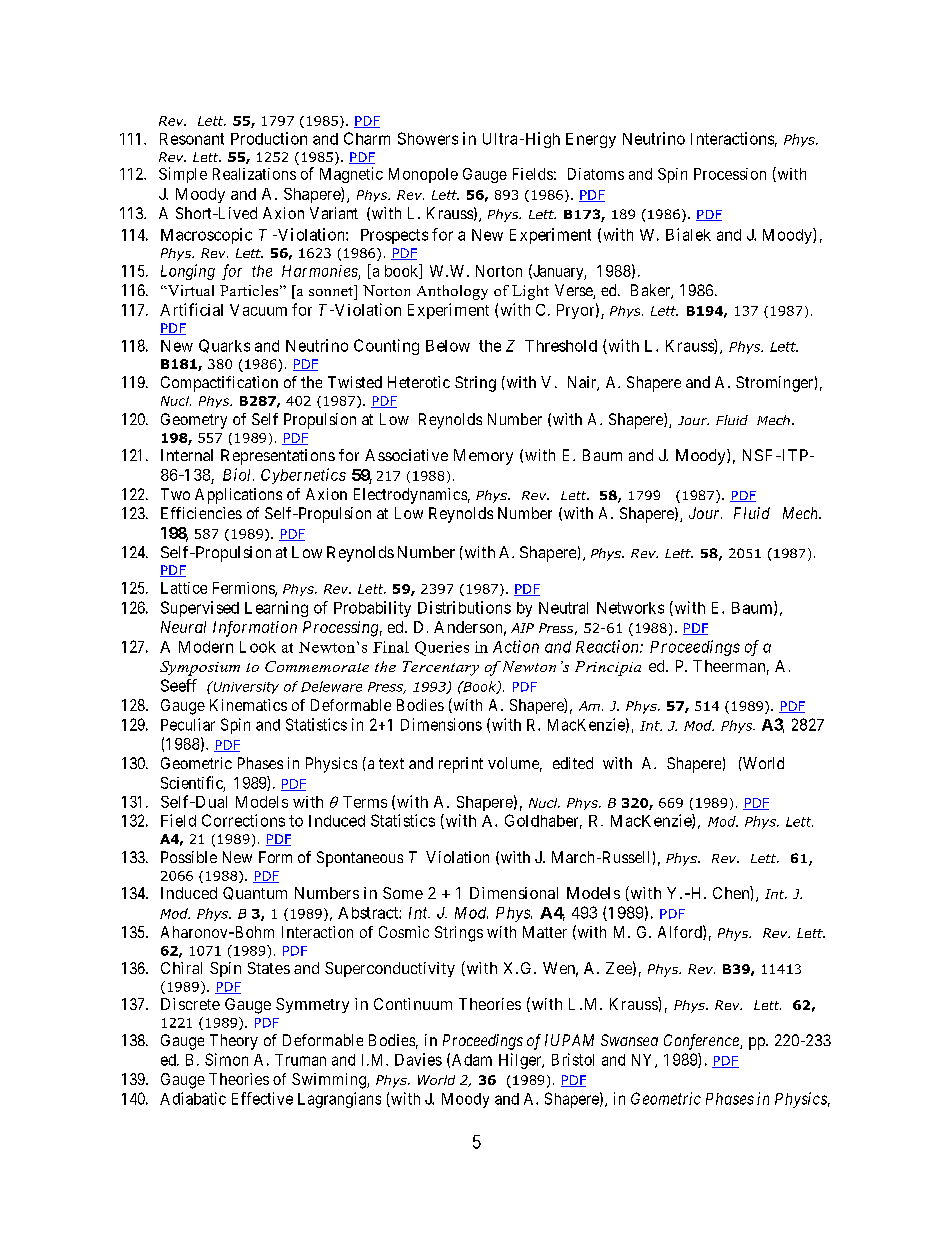 Image resolution: width=952 pixels, height=1233 pixels. What do you see at coordinates (464, 607) in the screenshot?
I see `Distributions` at bounding box center [464, 607].
